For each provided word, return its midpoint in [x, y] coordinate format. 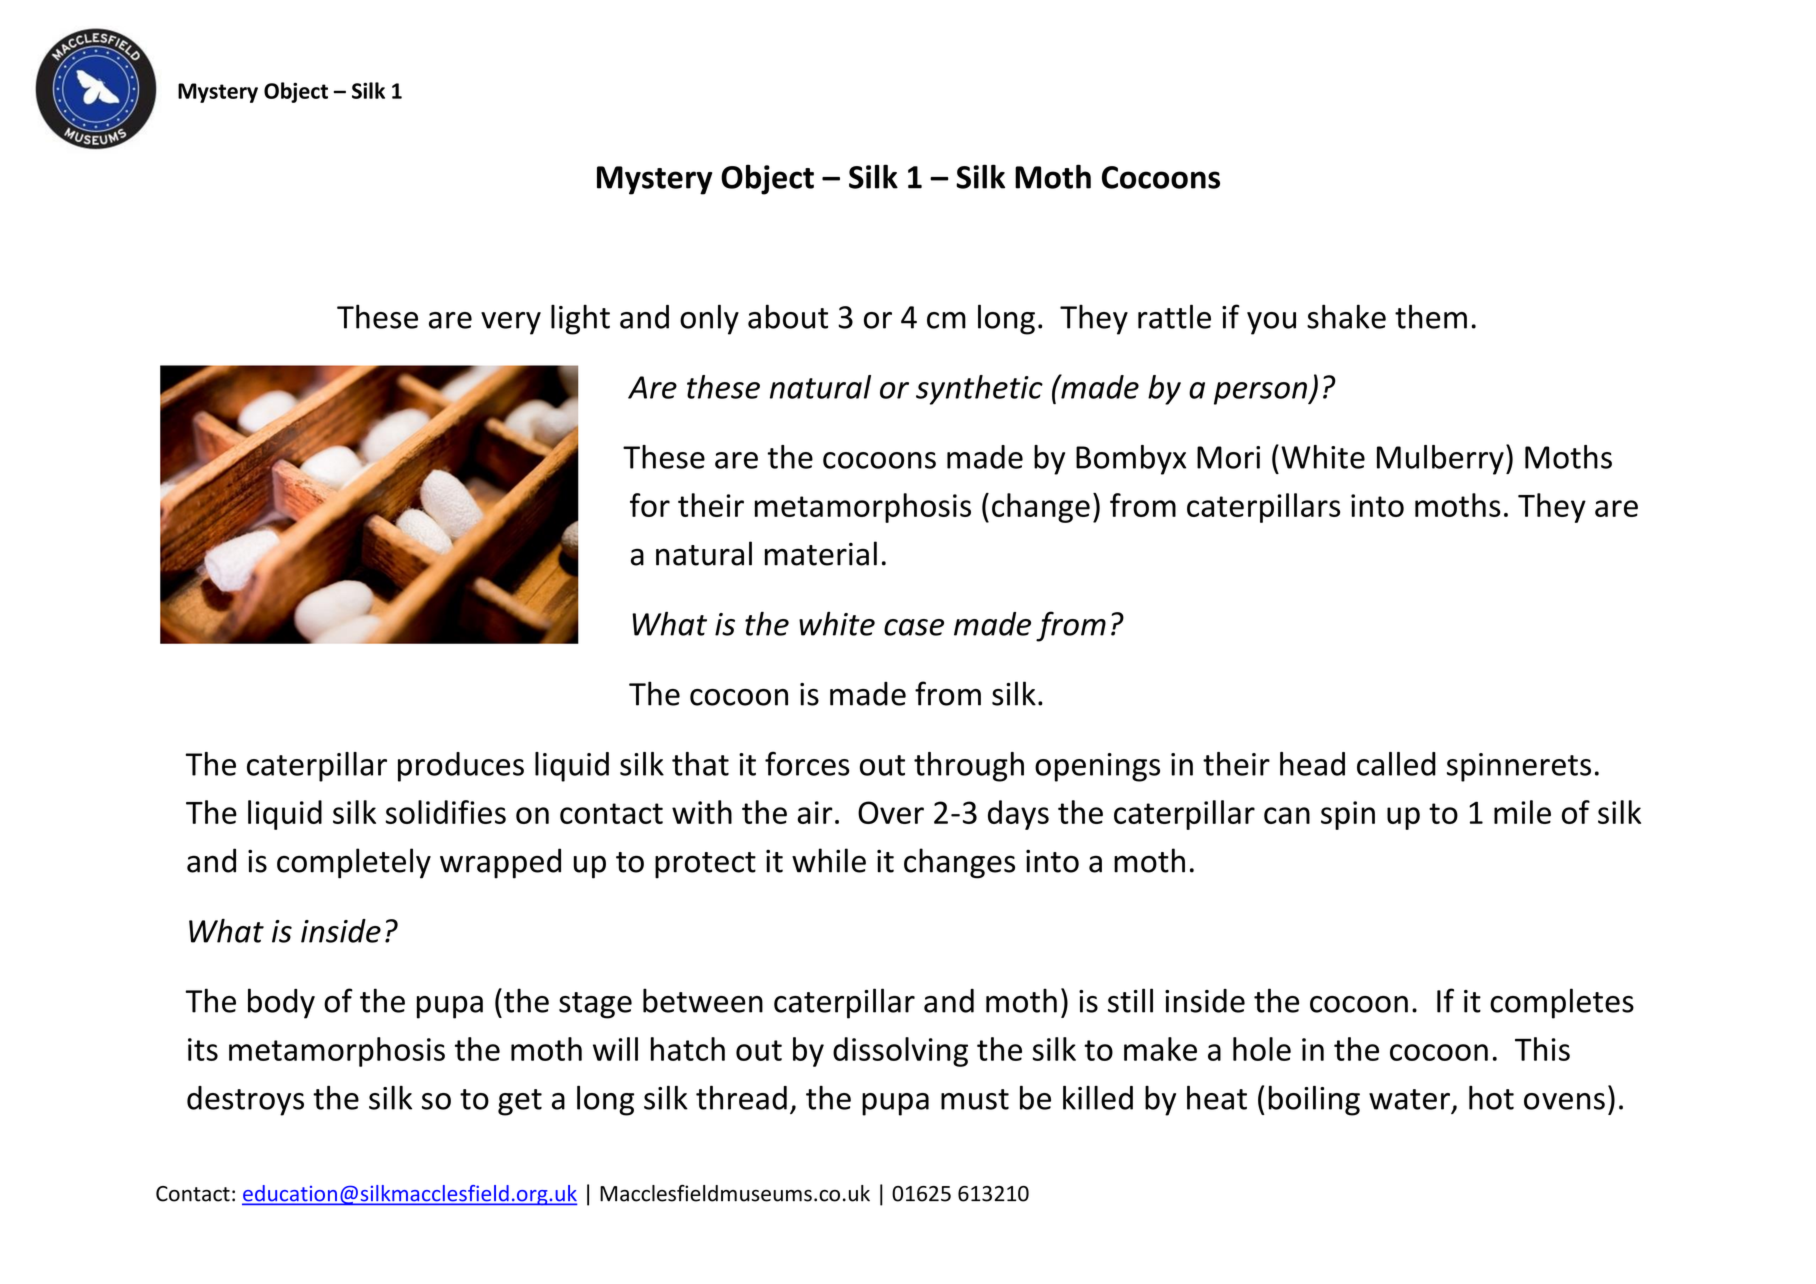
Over [891, 812]
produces [461, 767]
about [788, 316]
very [511, 323]
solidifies [445, 812]
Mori [1228, 457]
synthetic [979, 390]
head [1312, 764]
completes [1562, 1003]
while [829, 860]
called [1396, 764]
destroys [245, 1101]
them [1431, 316]
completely [354, 863]
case [914, 627]
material [821, 553]
